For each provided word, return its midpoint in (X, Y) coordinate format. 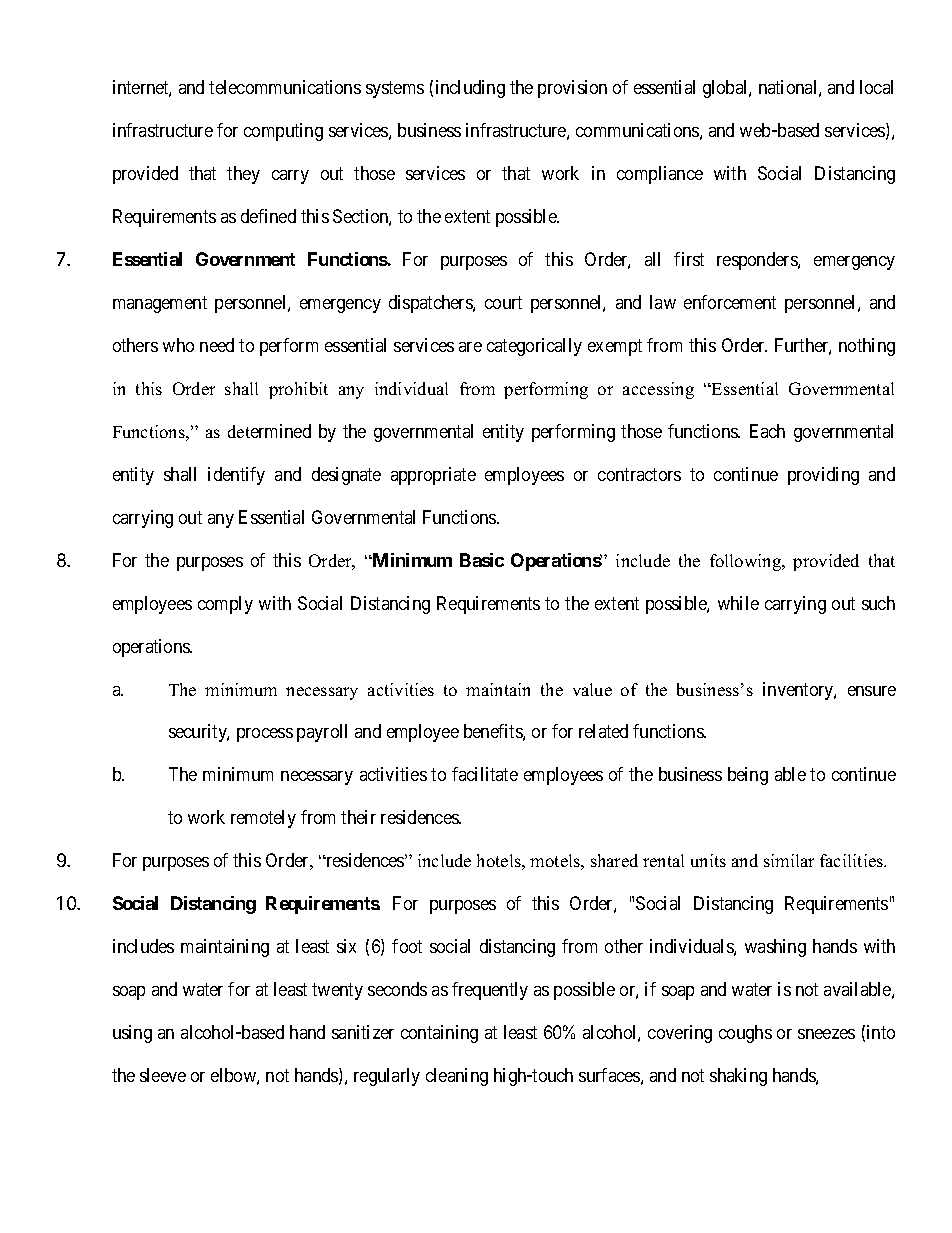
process (265, 735)
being (748, 776)
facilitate (485, 774)
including (470, 89)
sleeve (163, 1075)
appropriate (433, 476)
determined (269, 431)
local (876, 87)
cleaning (457, 1077)
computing (283, 132)
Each (767, 431)
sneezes (826, 1034)
